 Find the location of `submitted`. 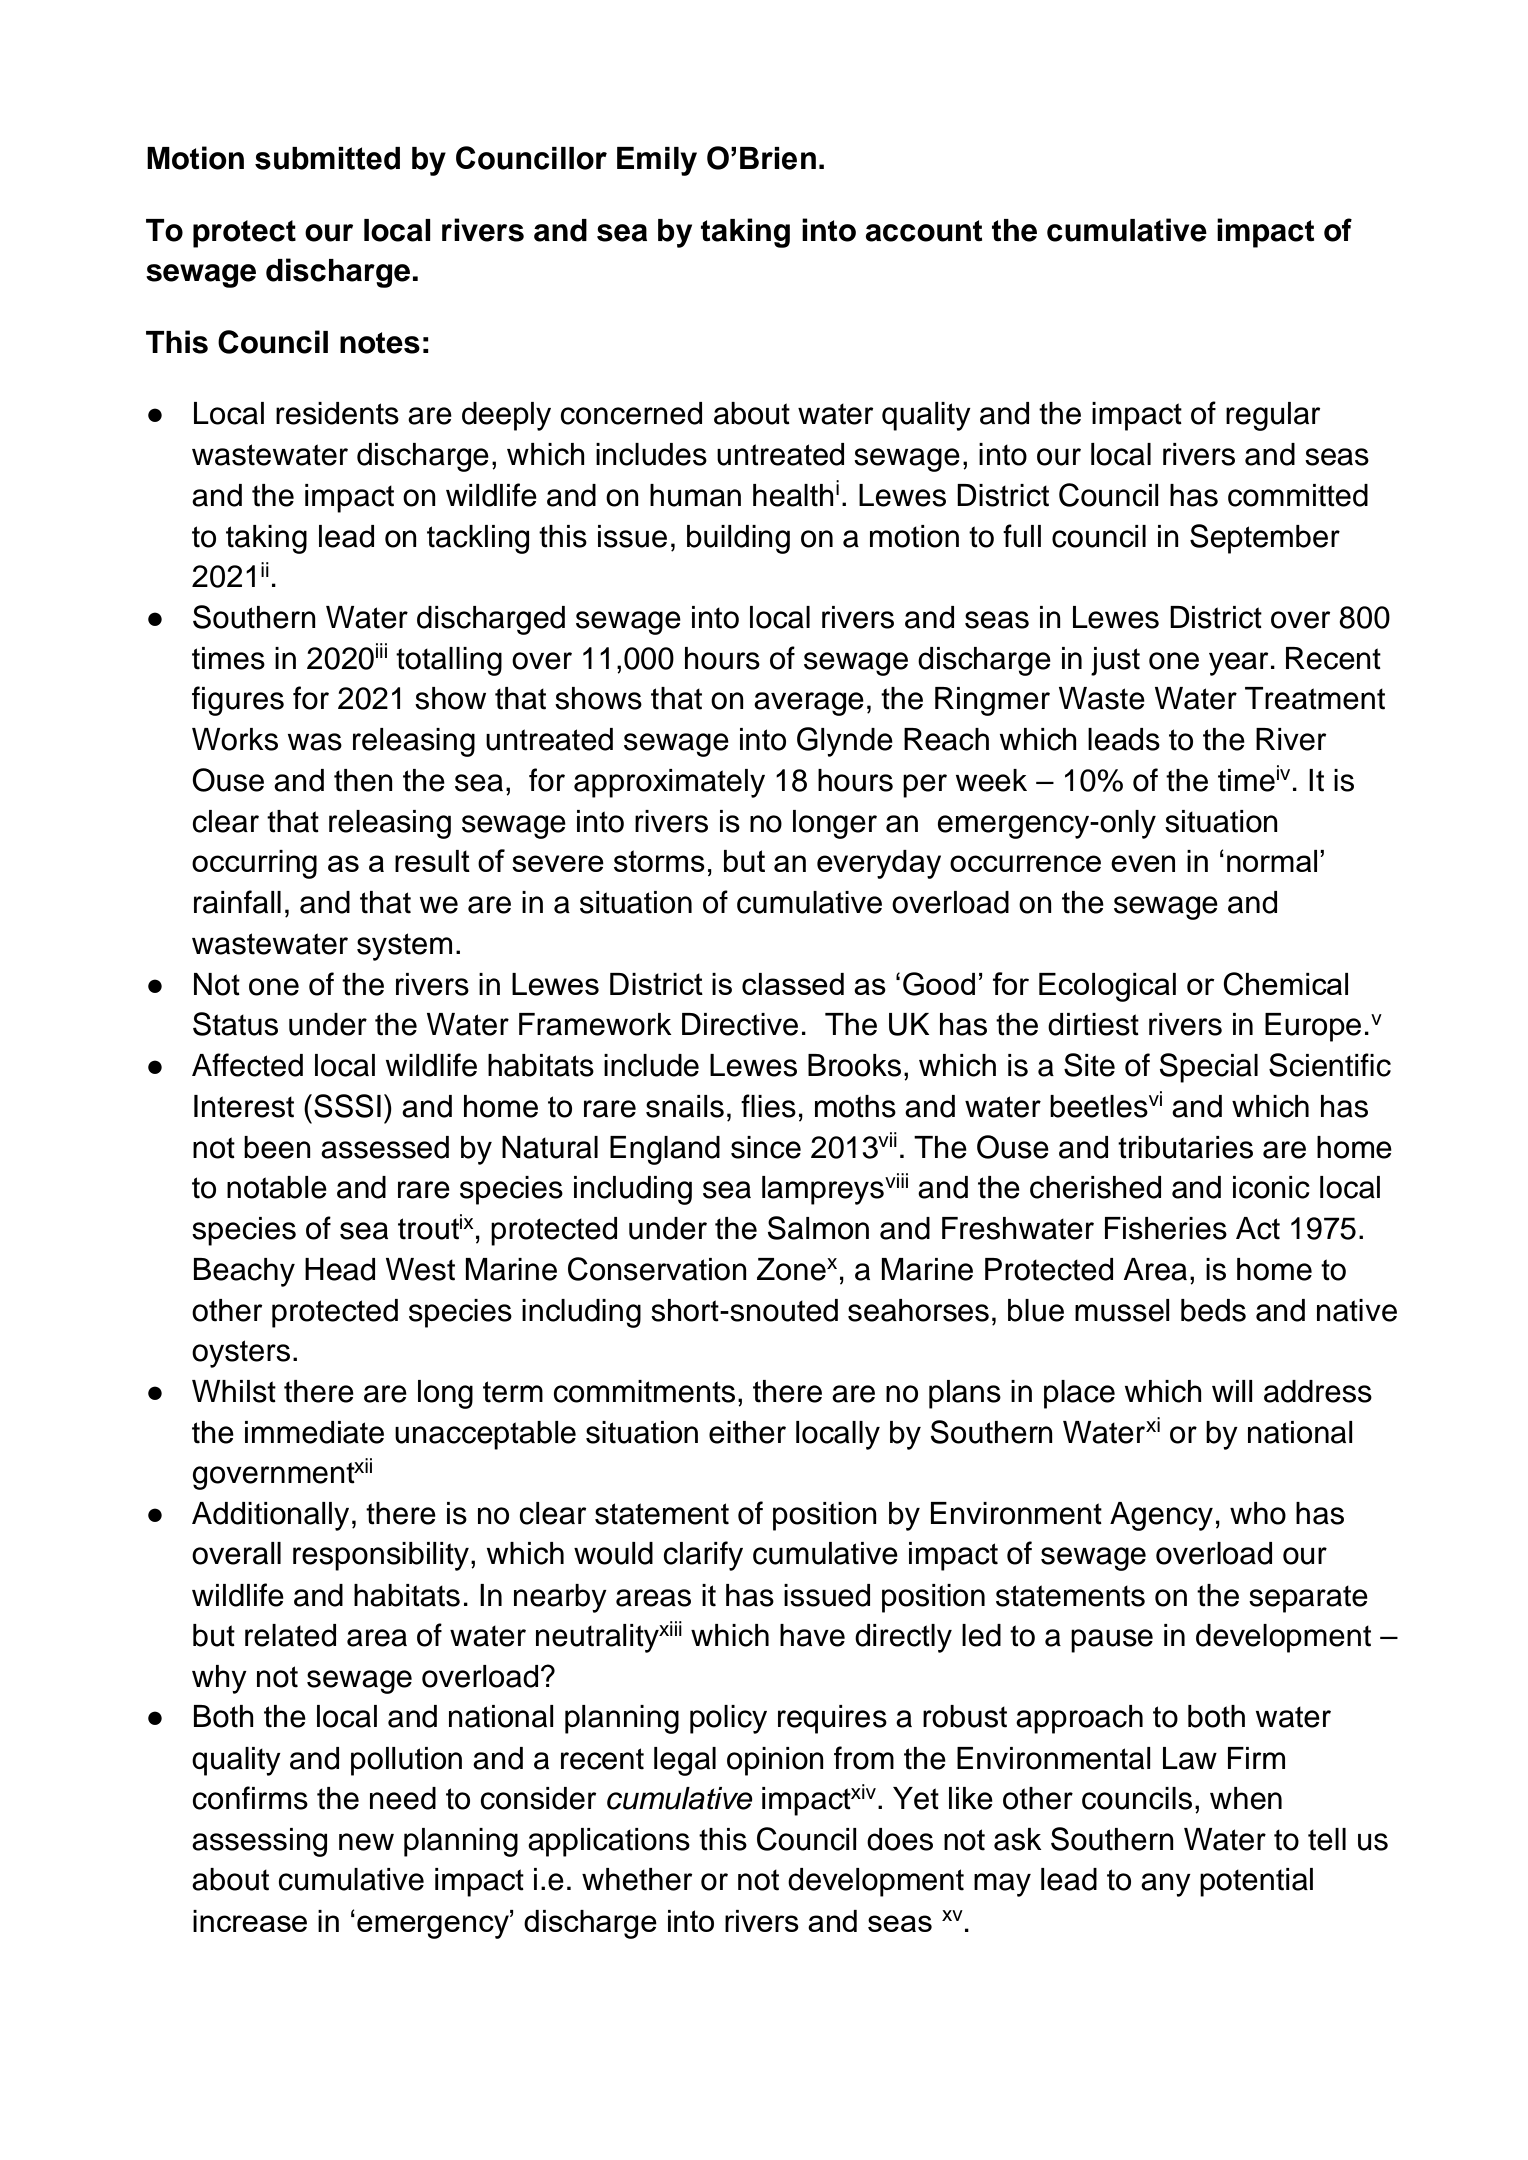

submitted is located at coordinates (327, 158).
